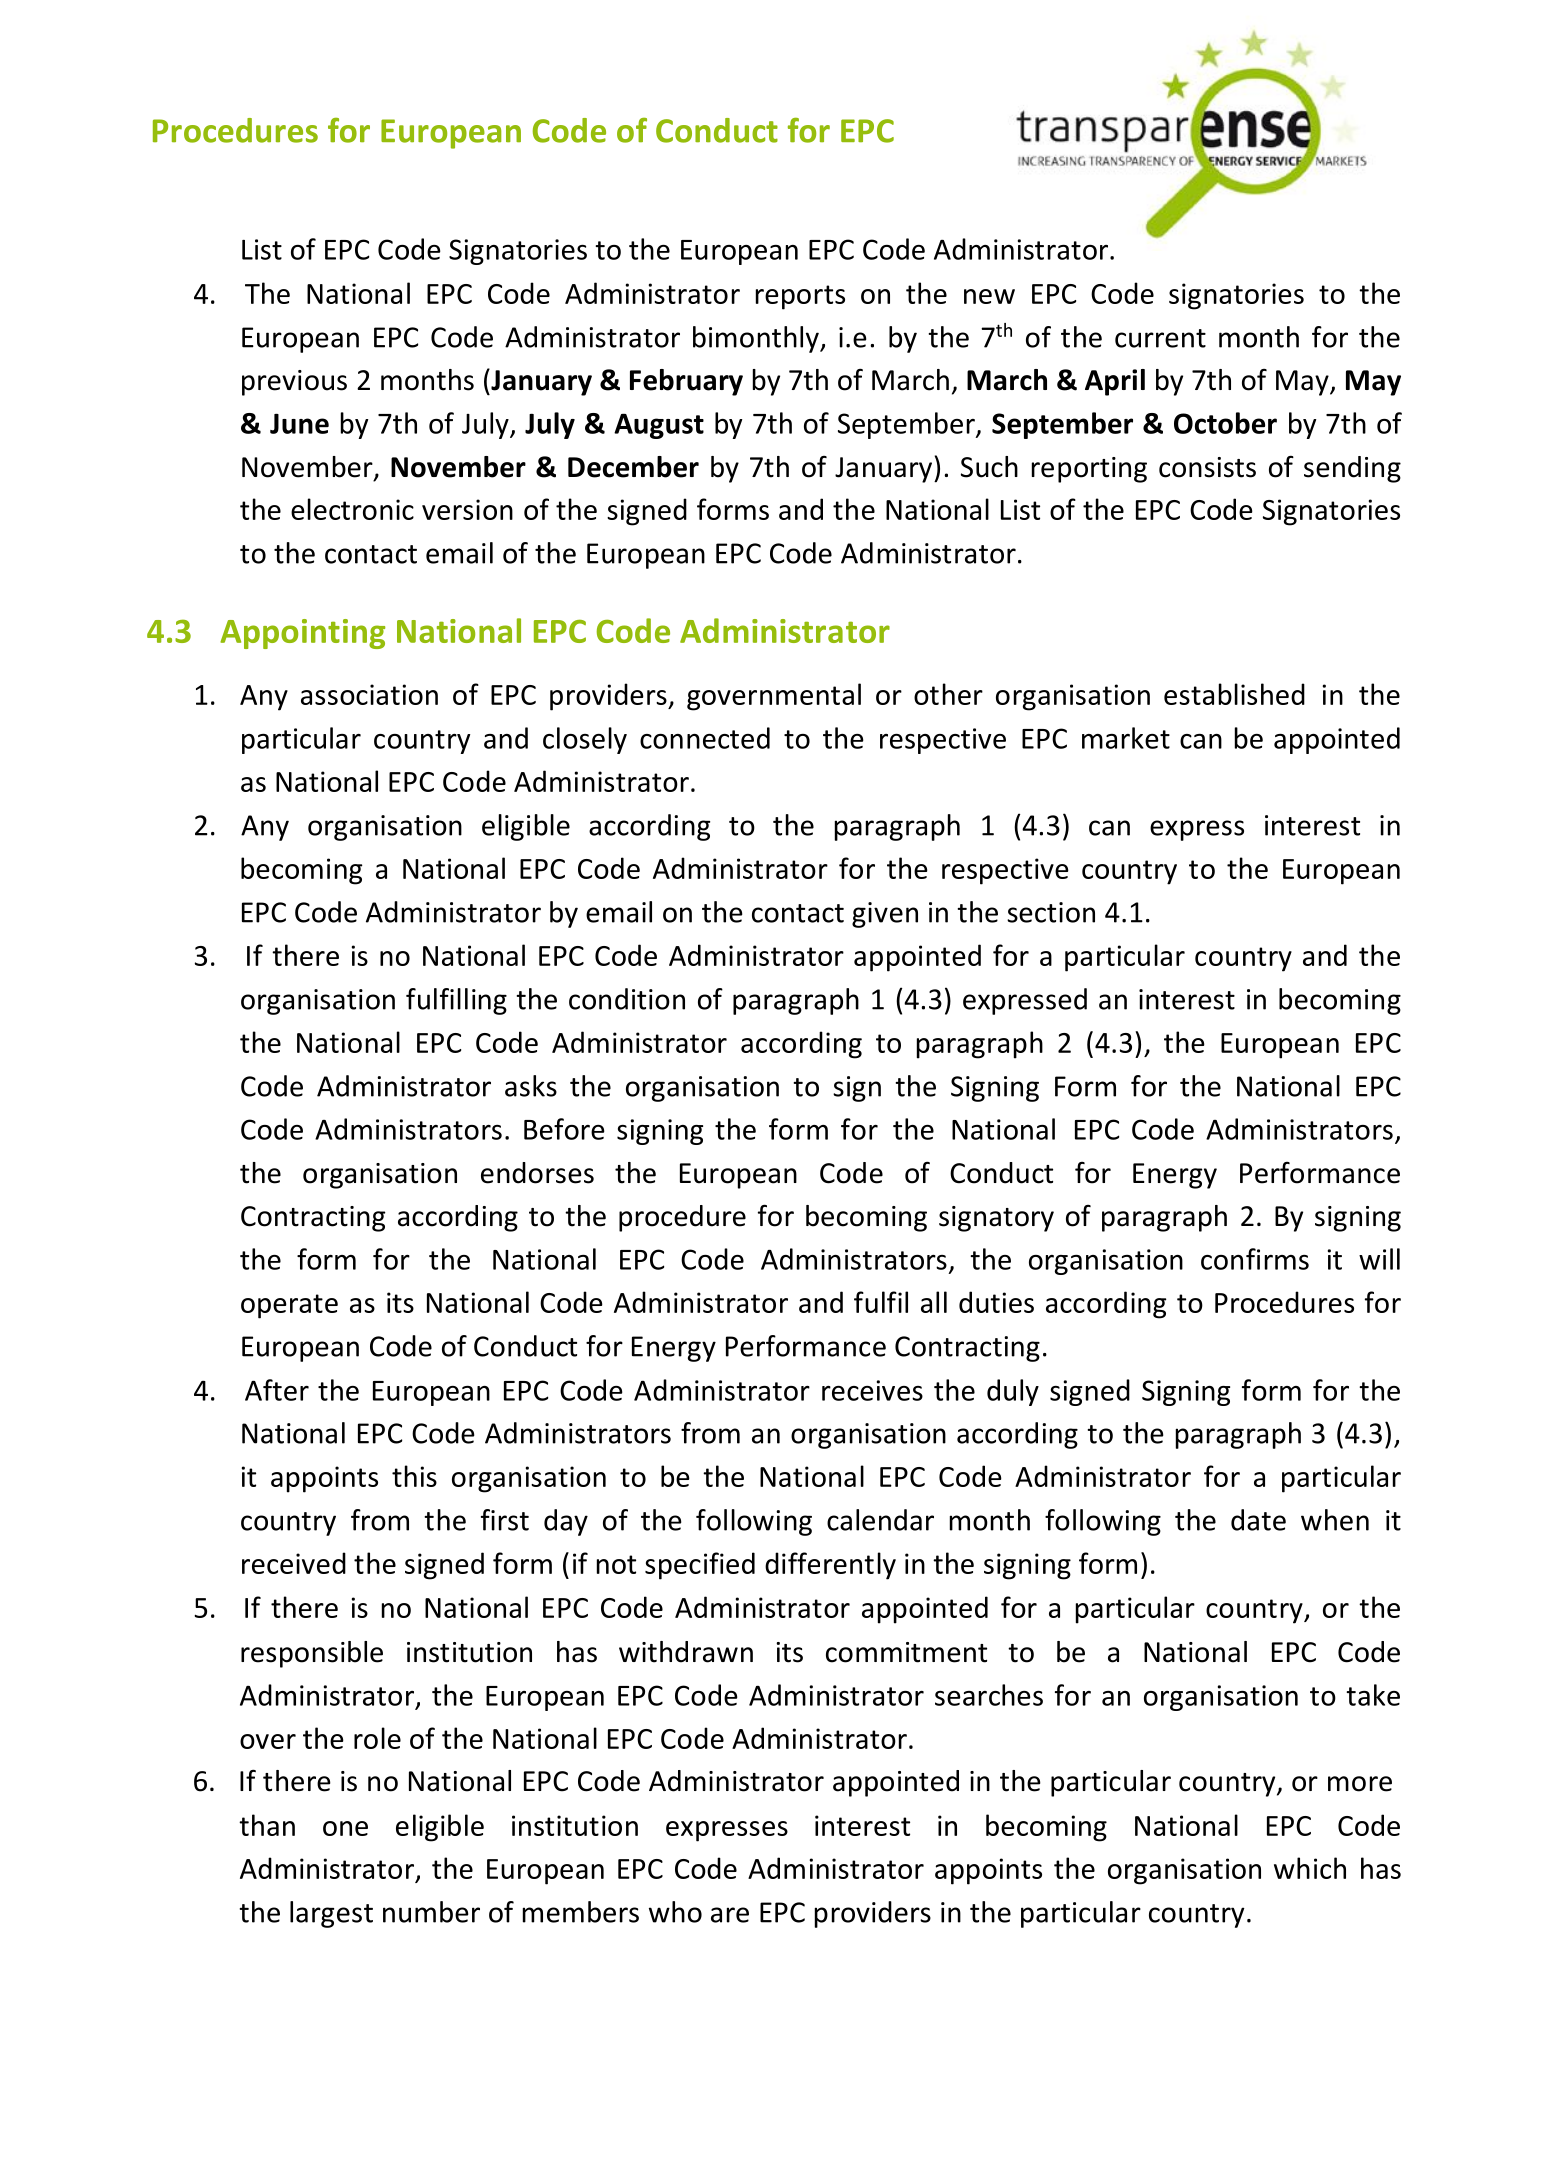 The width and height of the document is (1542, 2178). I want to click on are, so click(730, 1915).
